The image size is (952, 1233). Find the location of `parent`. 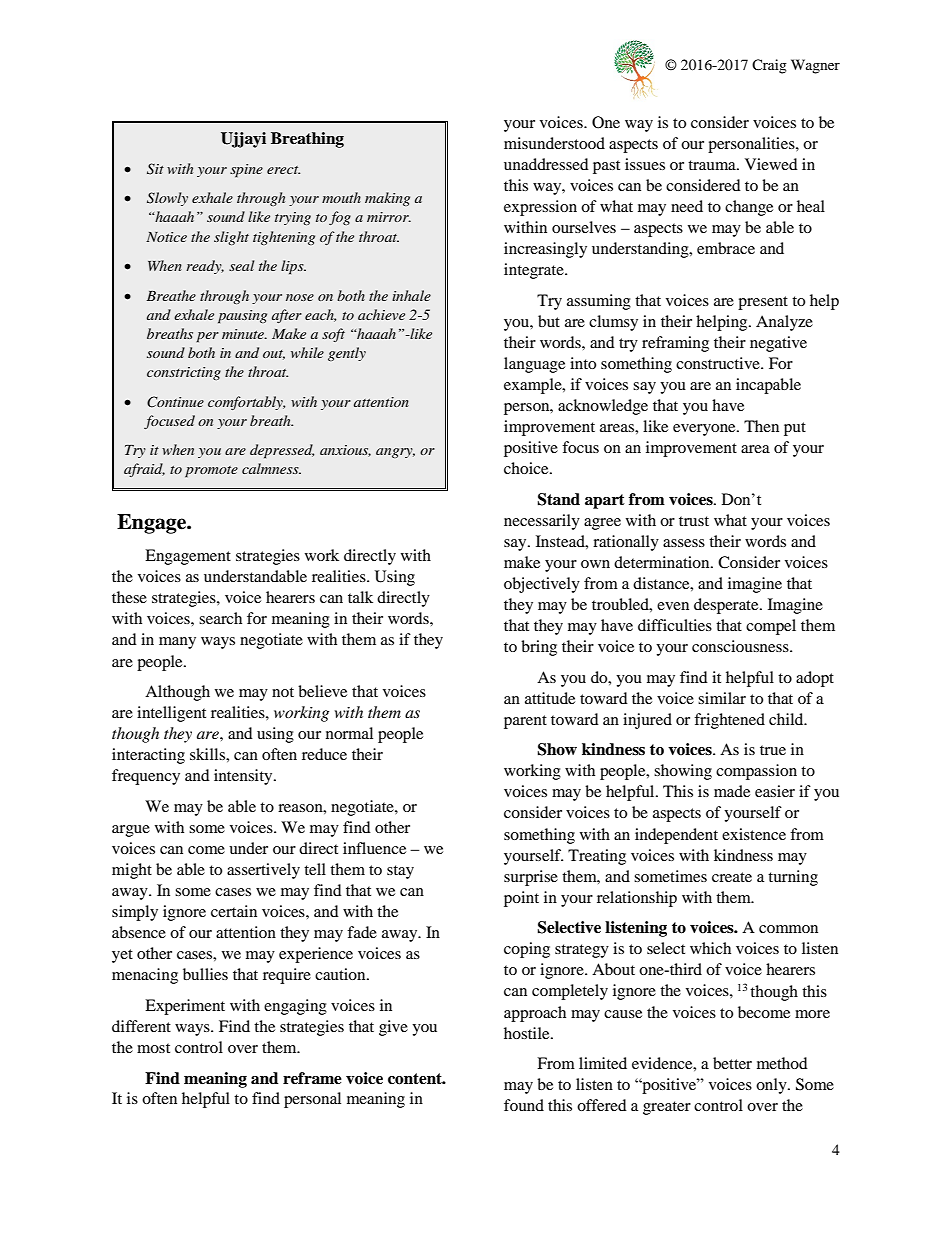

parent is located at coordinates (525, 722).
